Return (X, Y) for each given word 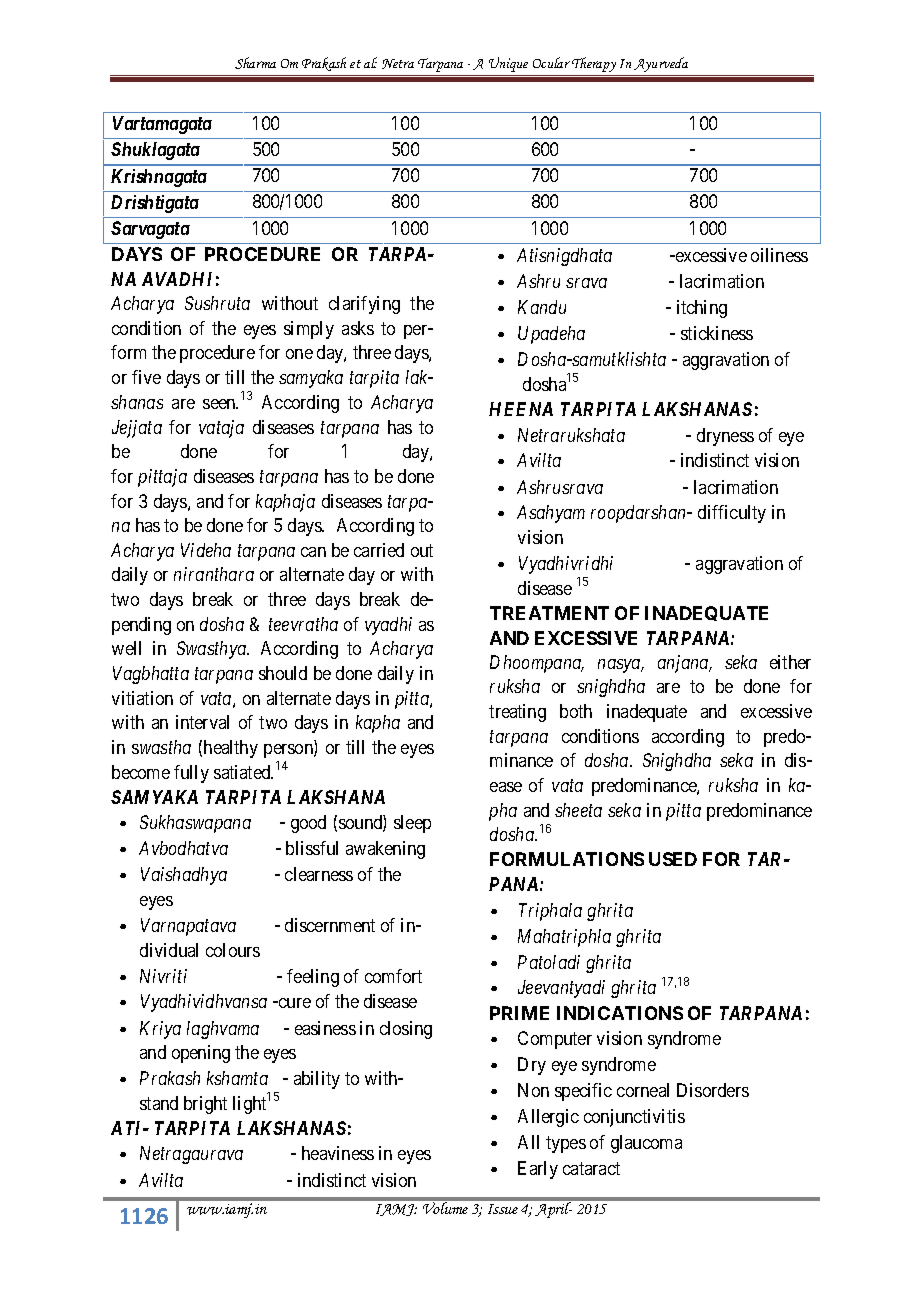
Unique (508, 64)
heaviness (338, 1153)
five (146, 377)
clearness (319, 874)
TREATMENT (549, 613)
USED (673, 859)
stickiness (717, 333)
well (126, 648)
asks (358, 328)
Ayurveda (661, 64)
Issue (503, 1209)
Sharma (255, 63)
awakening (385, 850)
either (790, 662)
